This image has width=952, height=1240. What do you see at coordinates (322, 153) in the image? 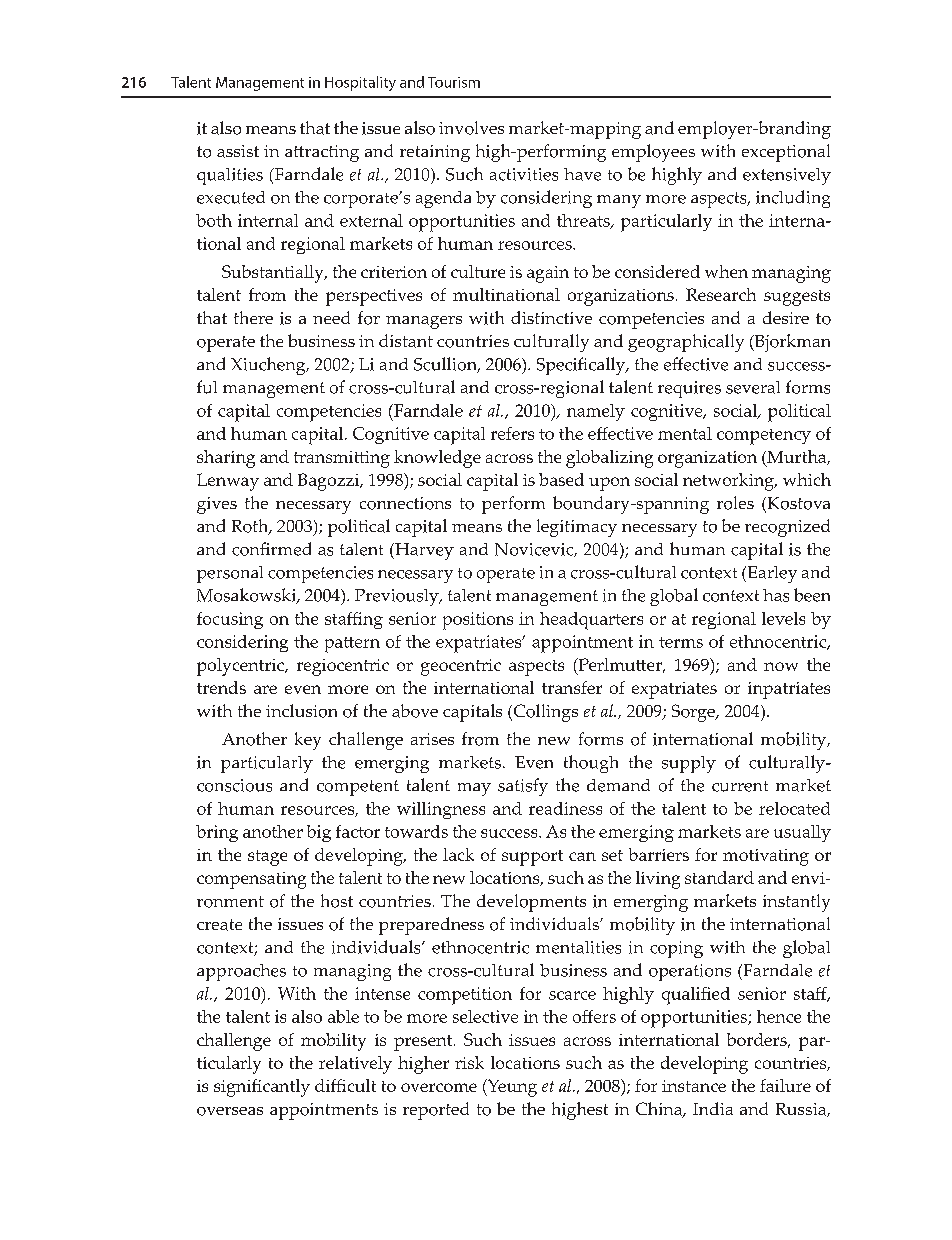
I see `attracting` at bounding box center [322, 153].
